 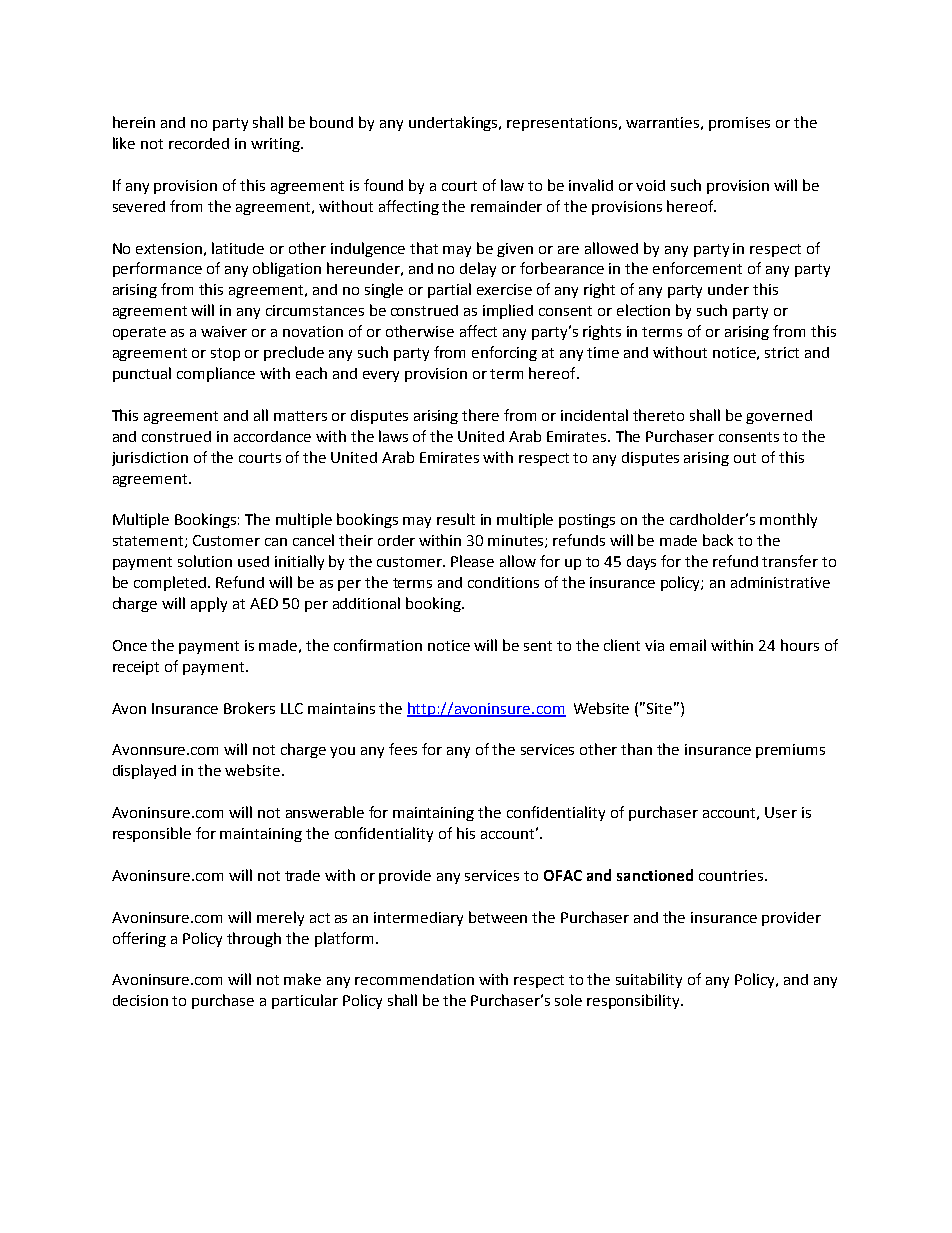 I want to click on governed, so click(x=779, y=417).
